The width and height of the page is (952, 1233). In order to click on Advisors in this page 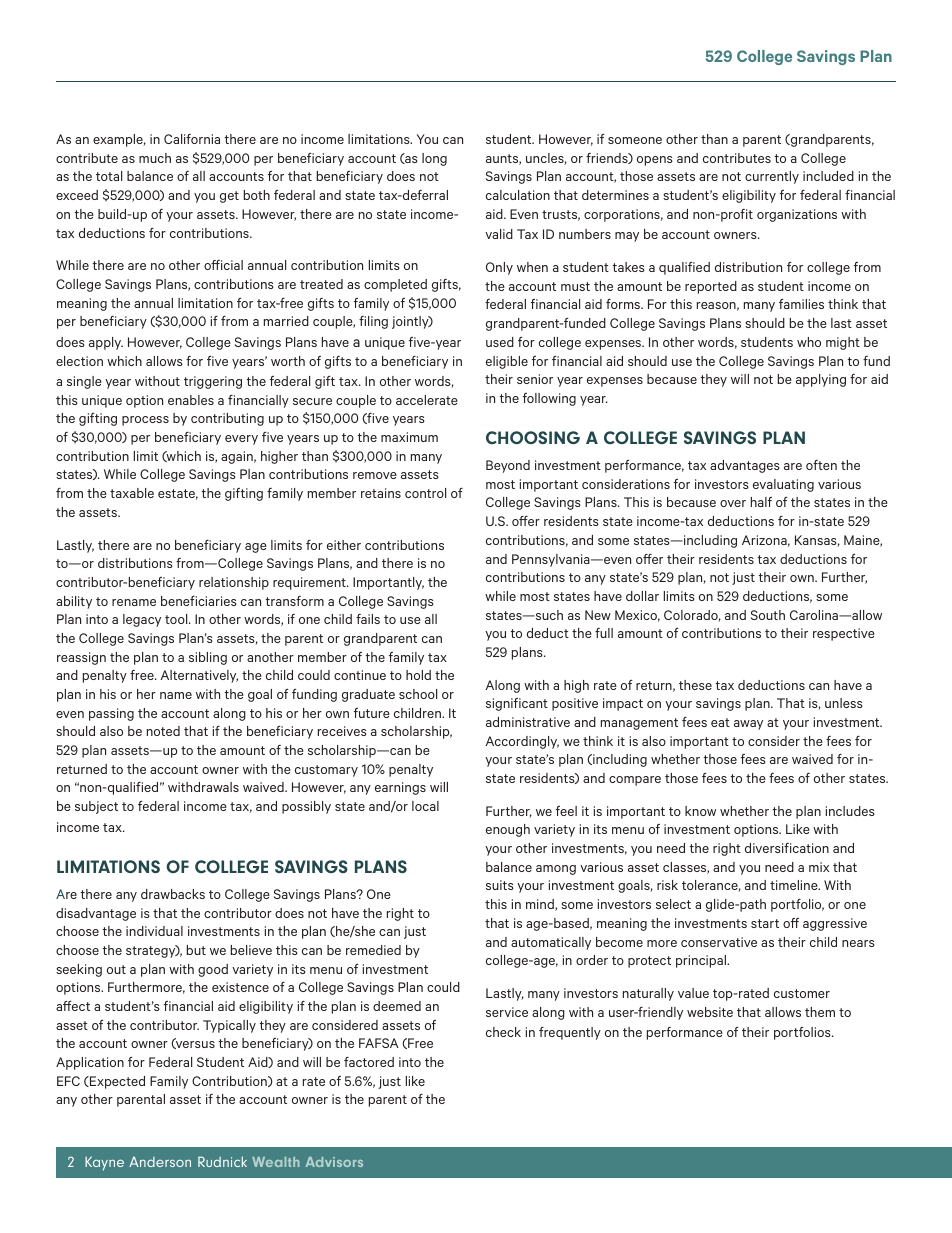, I will do `click(334, 1162)`.
